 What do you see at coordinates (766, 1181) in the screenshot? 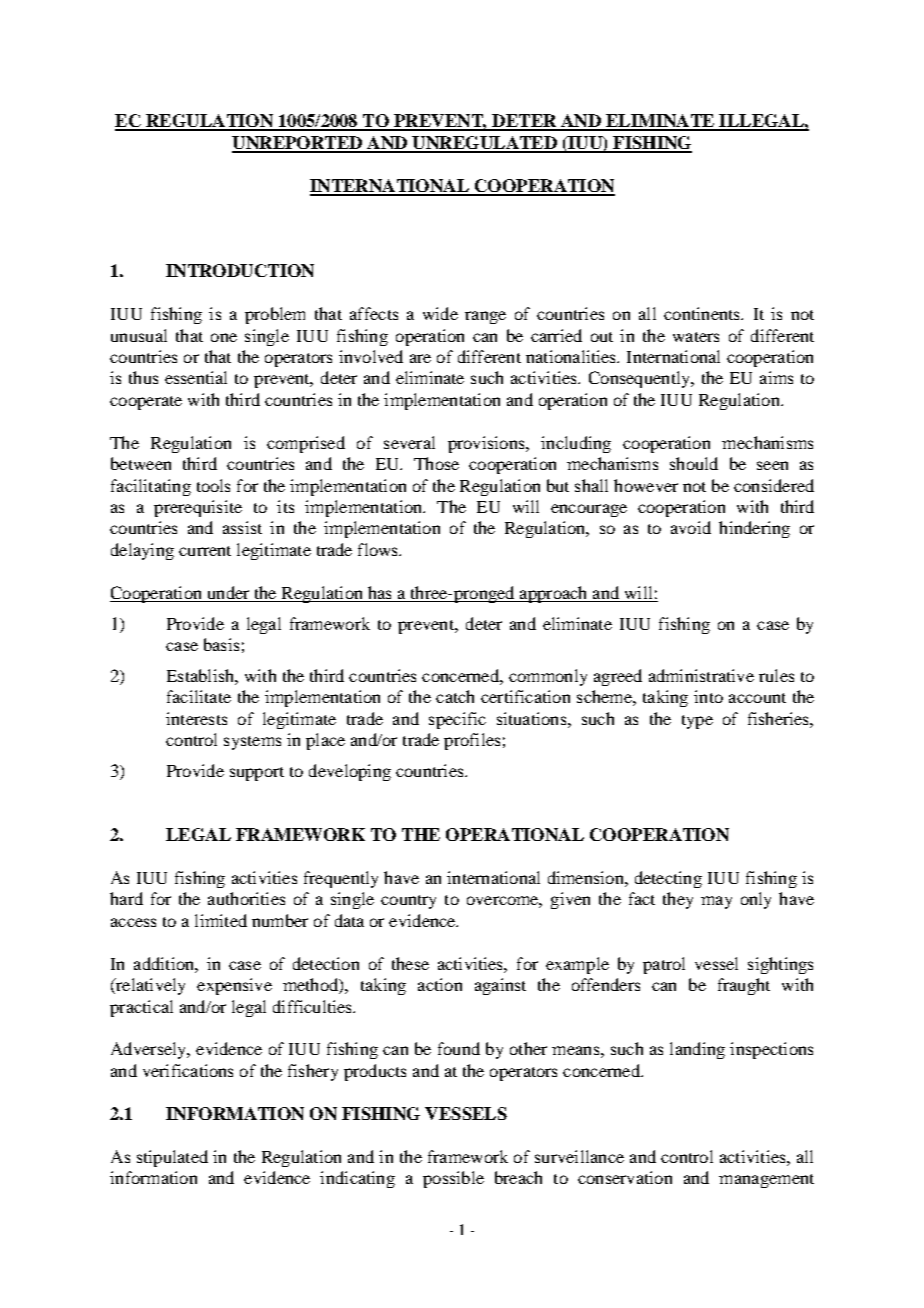
I see `management` at bounding box center [766, 1181].
